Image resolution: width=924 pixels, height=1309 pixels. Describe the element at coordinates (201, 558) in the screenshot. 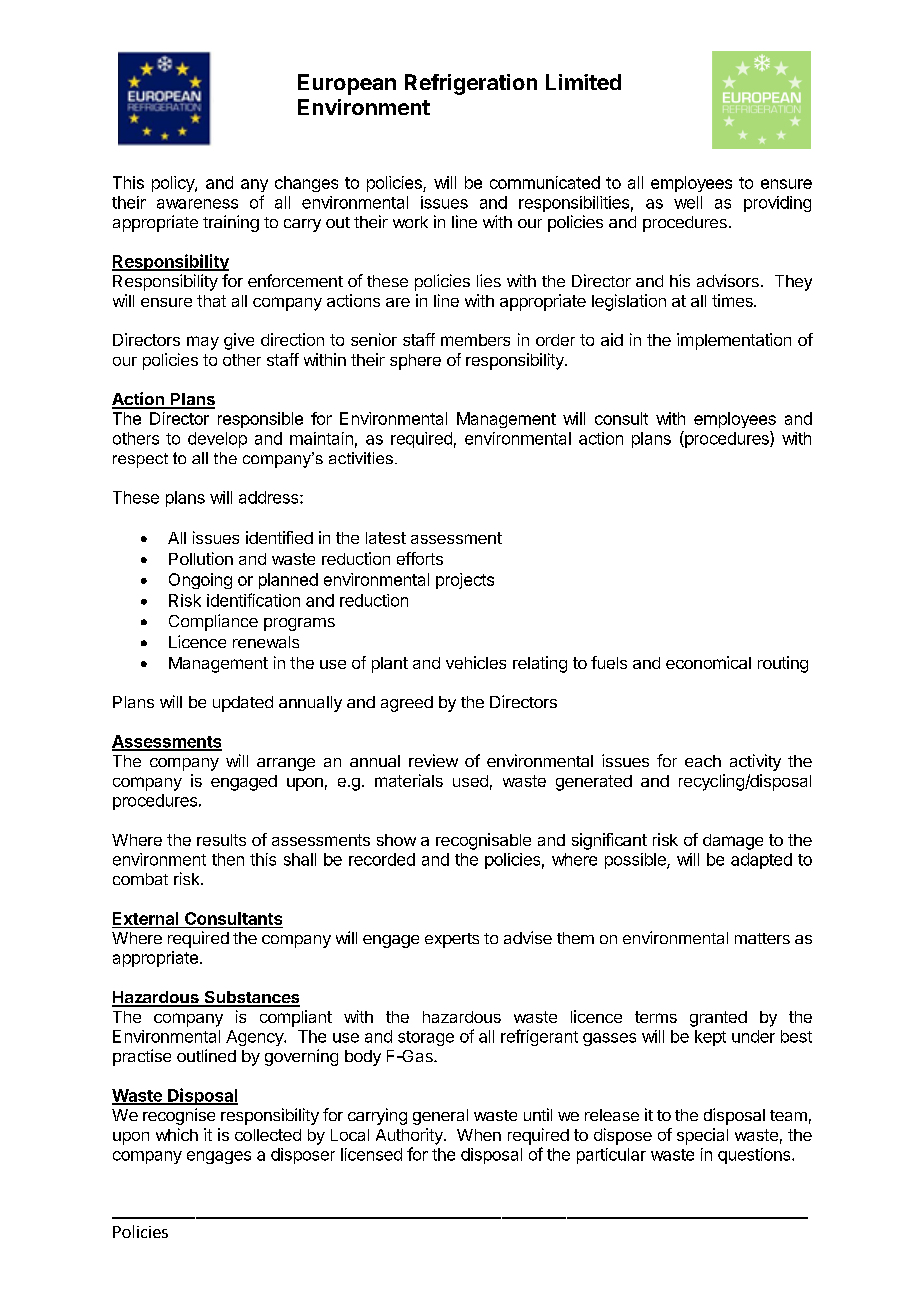

I see `Pollution` at that location.
